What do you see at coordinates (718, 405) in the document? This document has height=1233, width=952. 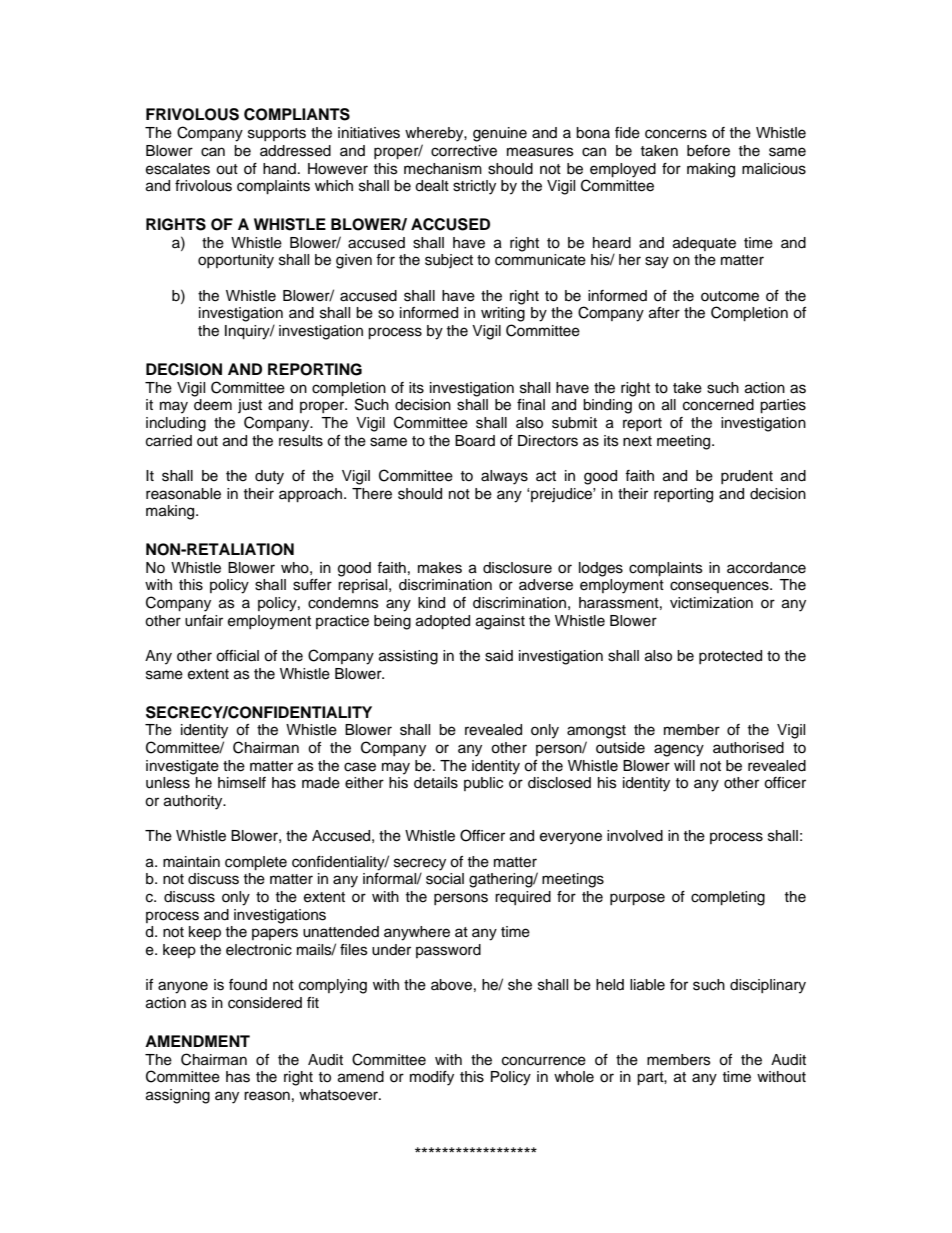 I see `concerned` at bounding box center [718, 405].
